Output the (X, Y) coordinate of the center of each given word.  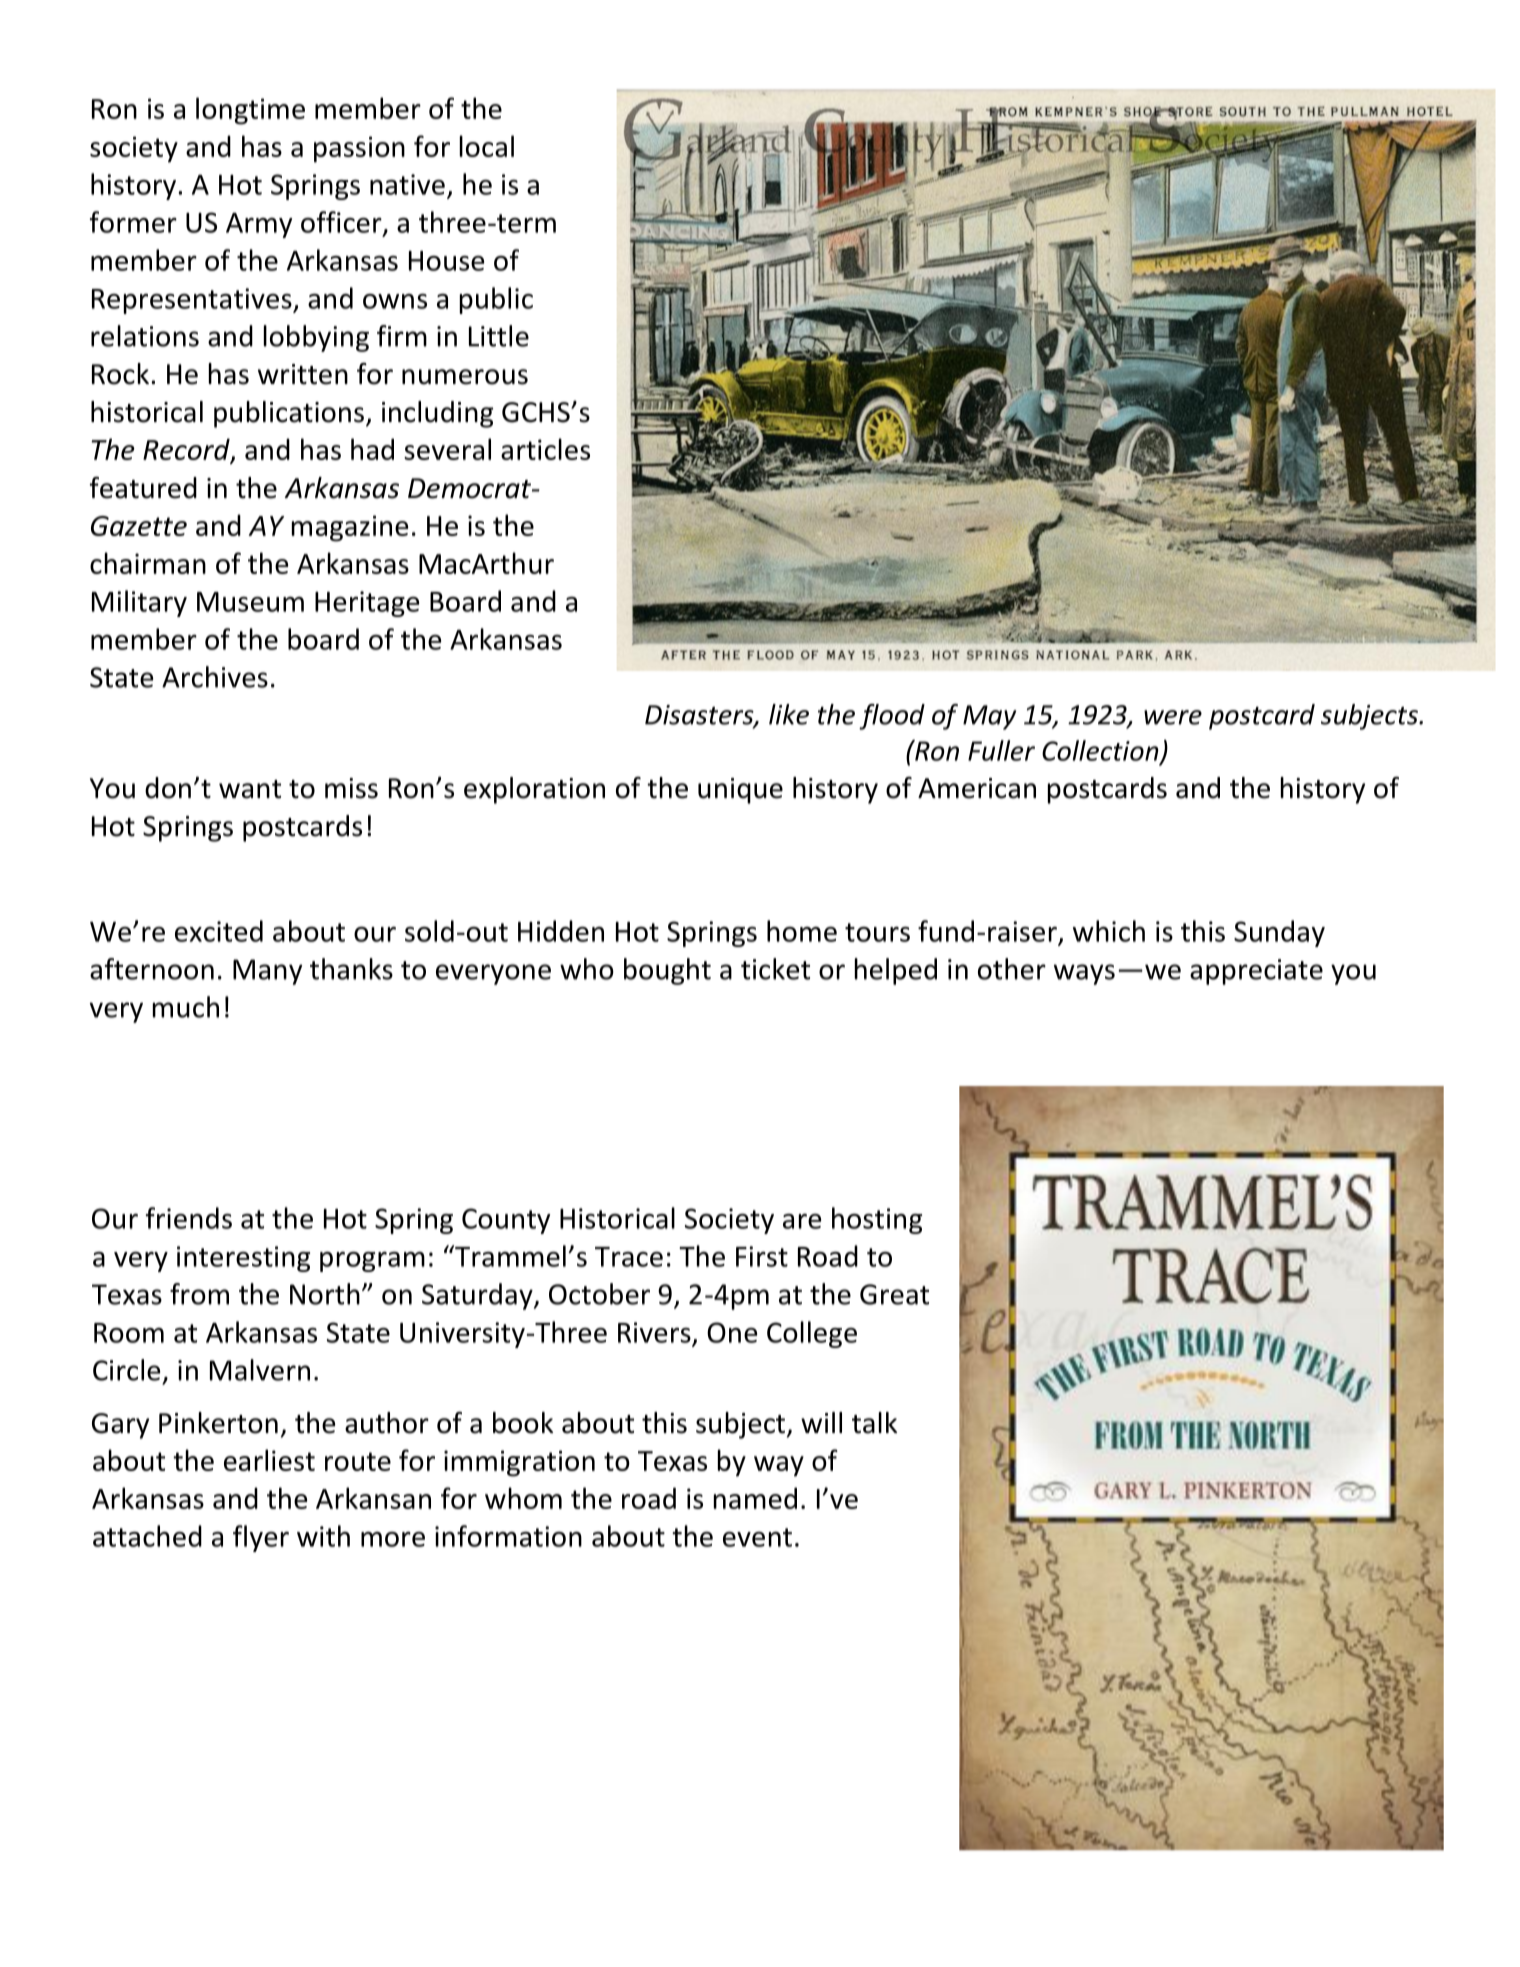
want (250, 789)
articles (545, 449)
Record (187, 450)
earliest (269, 1460)
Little (499, 336)
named (755, 1498)
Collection (1101, 751)
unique (740, 791)
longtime (250, 111)
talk (874, 1423)
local (487, 146)
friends (189, 1218)
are (802, 1221)
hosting (877, 1220)
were (1173, 717)
